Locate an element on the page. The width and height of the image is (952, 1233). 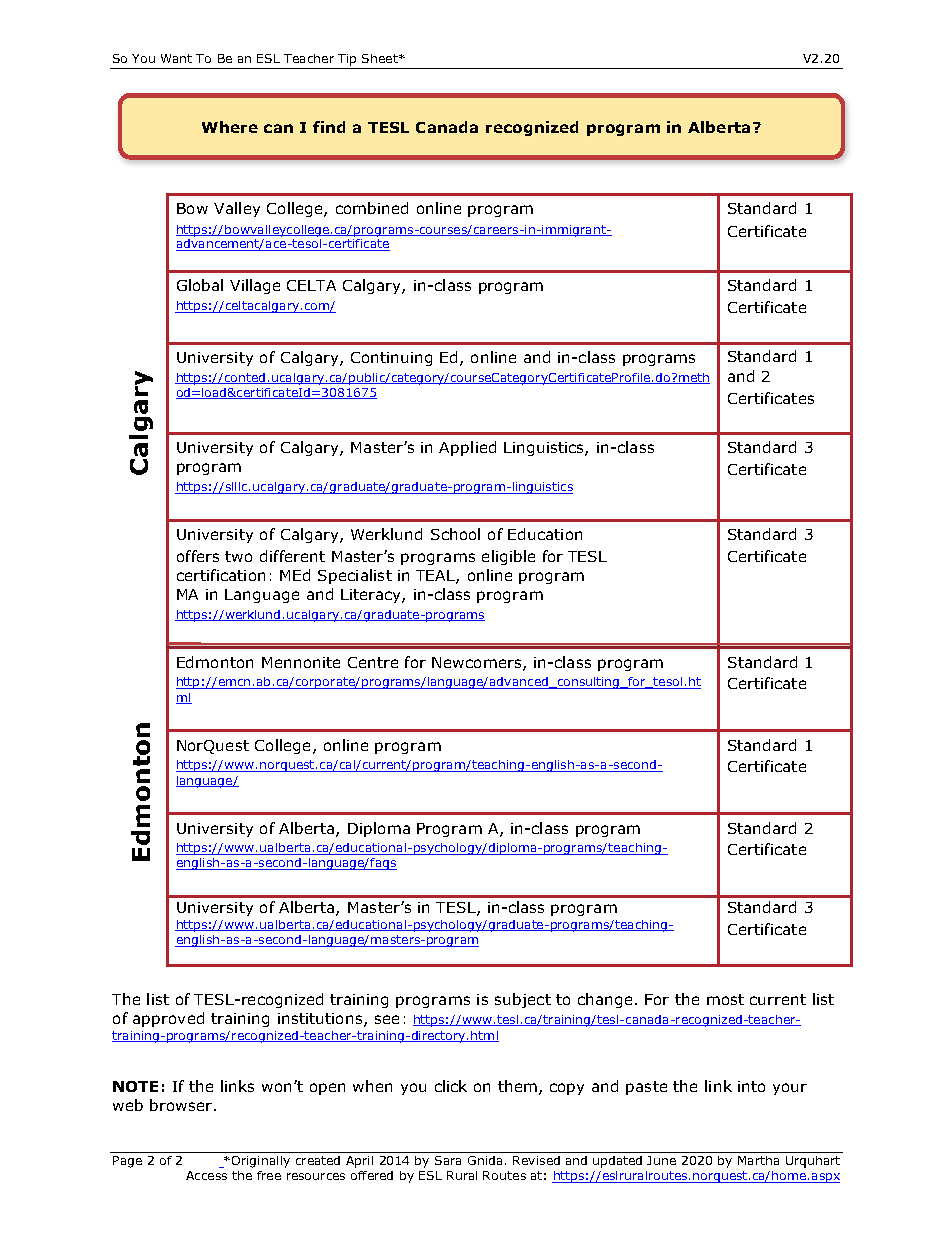
Access is located at coordinates (206, 1175).
